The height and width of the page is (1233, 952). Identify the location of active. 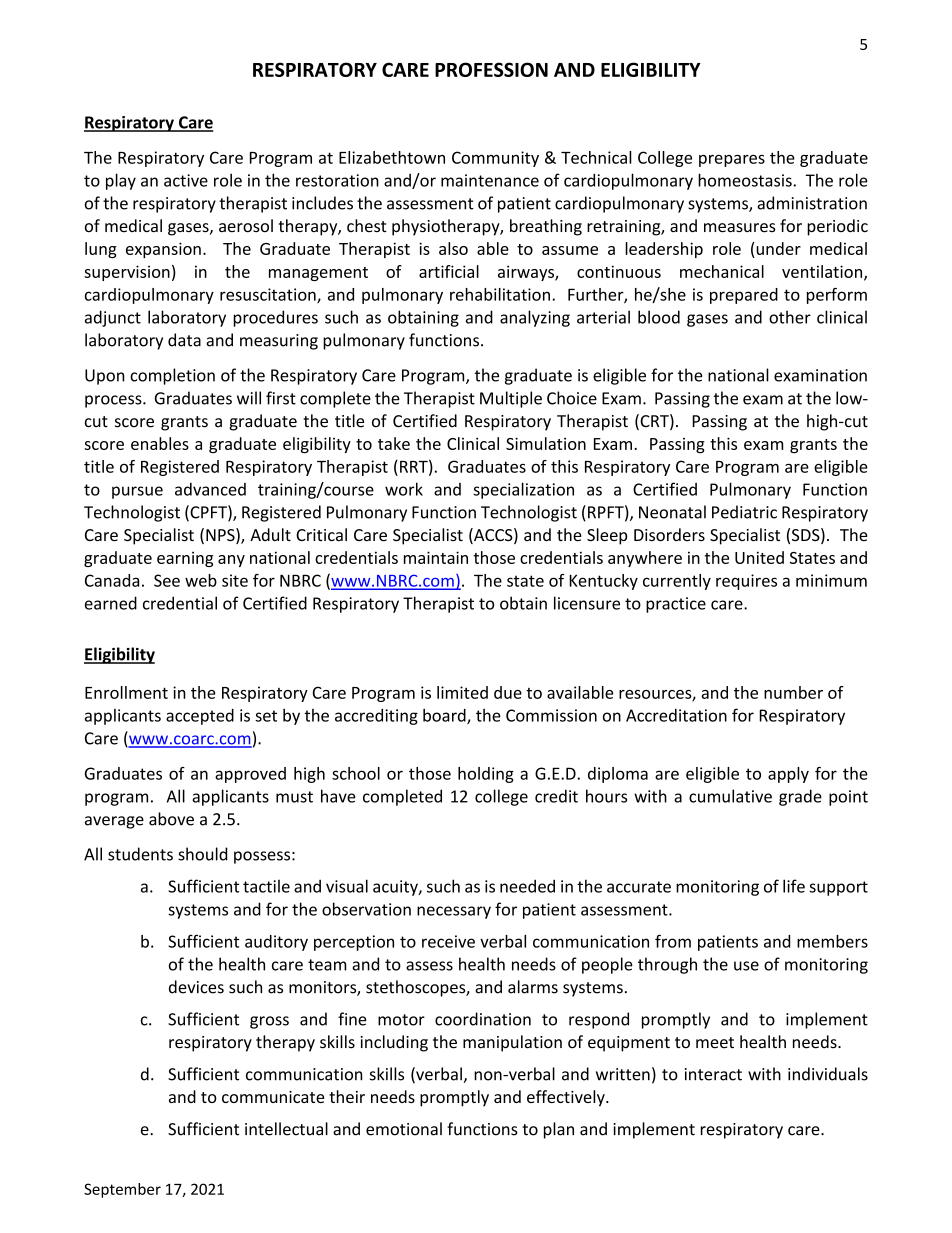
(186, 180).
